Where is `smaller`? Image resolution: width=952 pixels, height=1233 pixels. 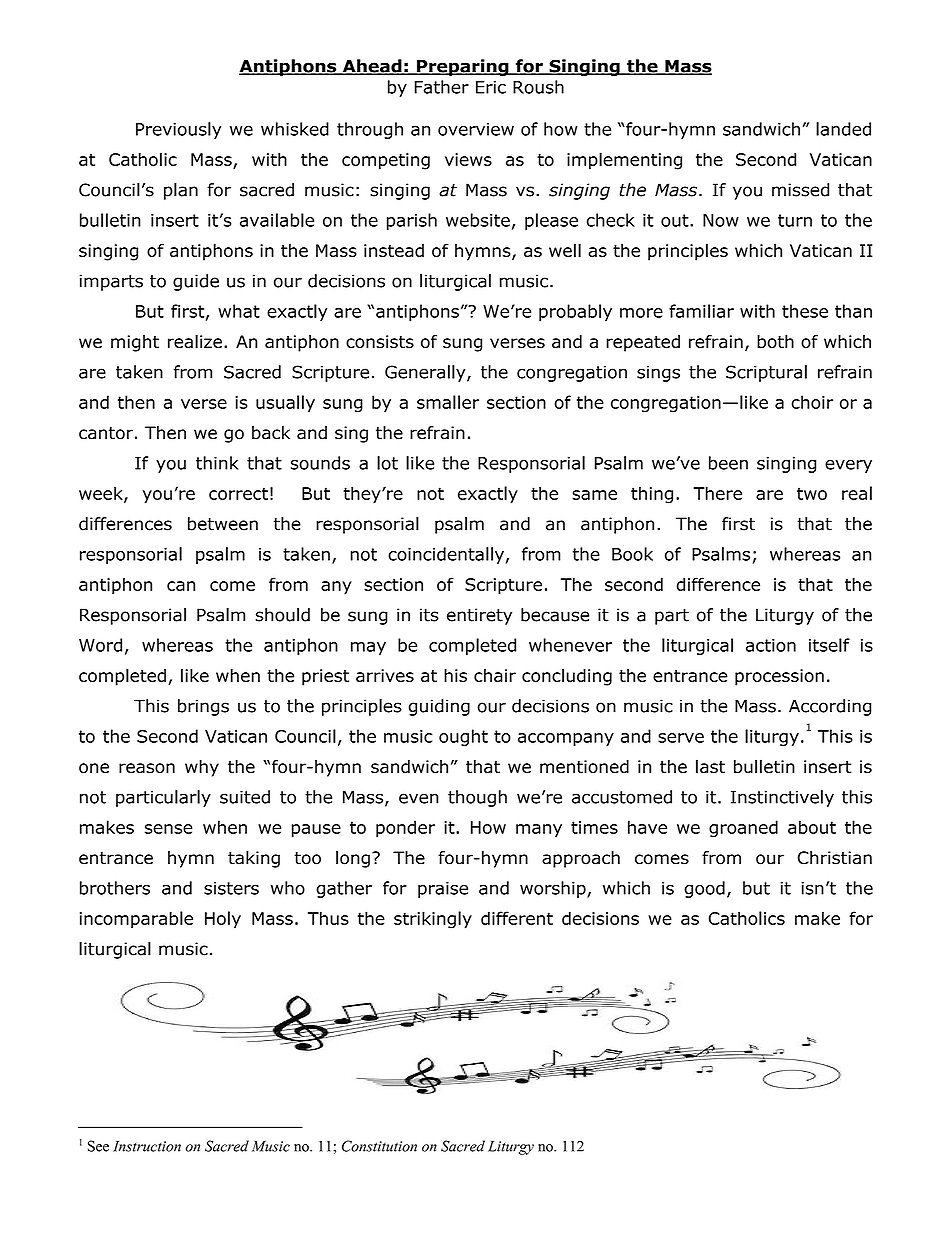
smaller is located at coordinates (448, 402).
